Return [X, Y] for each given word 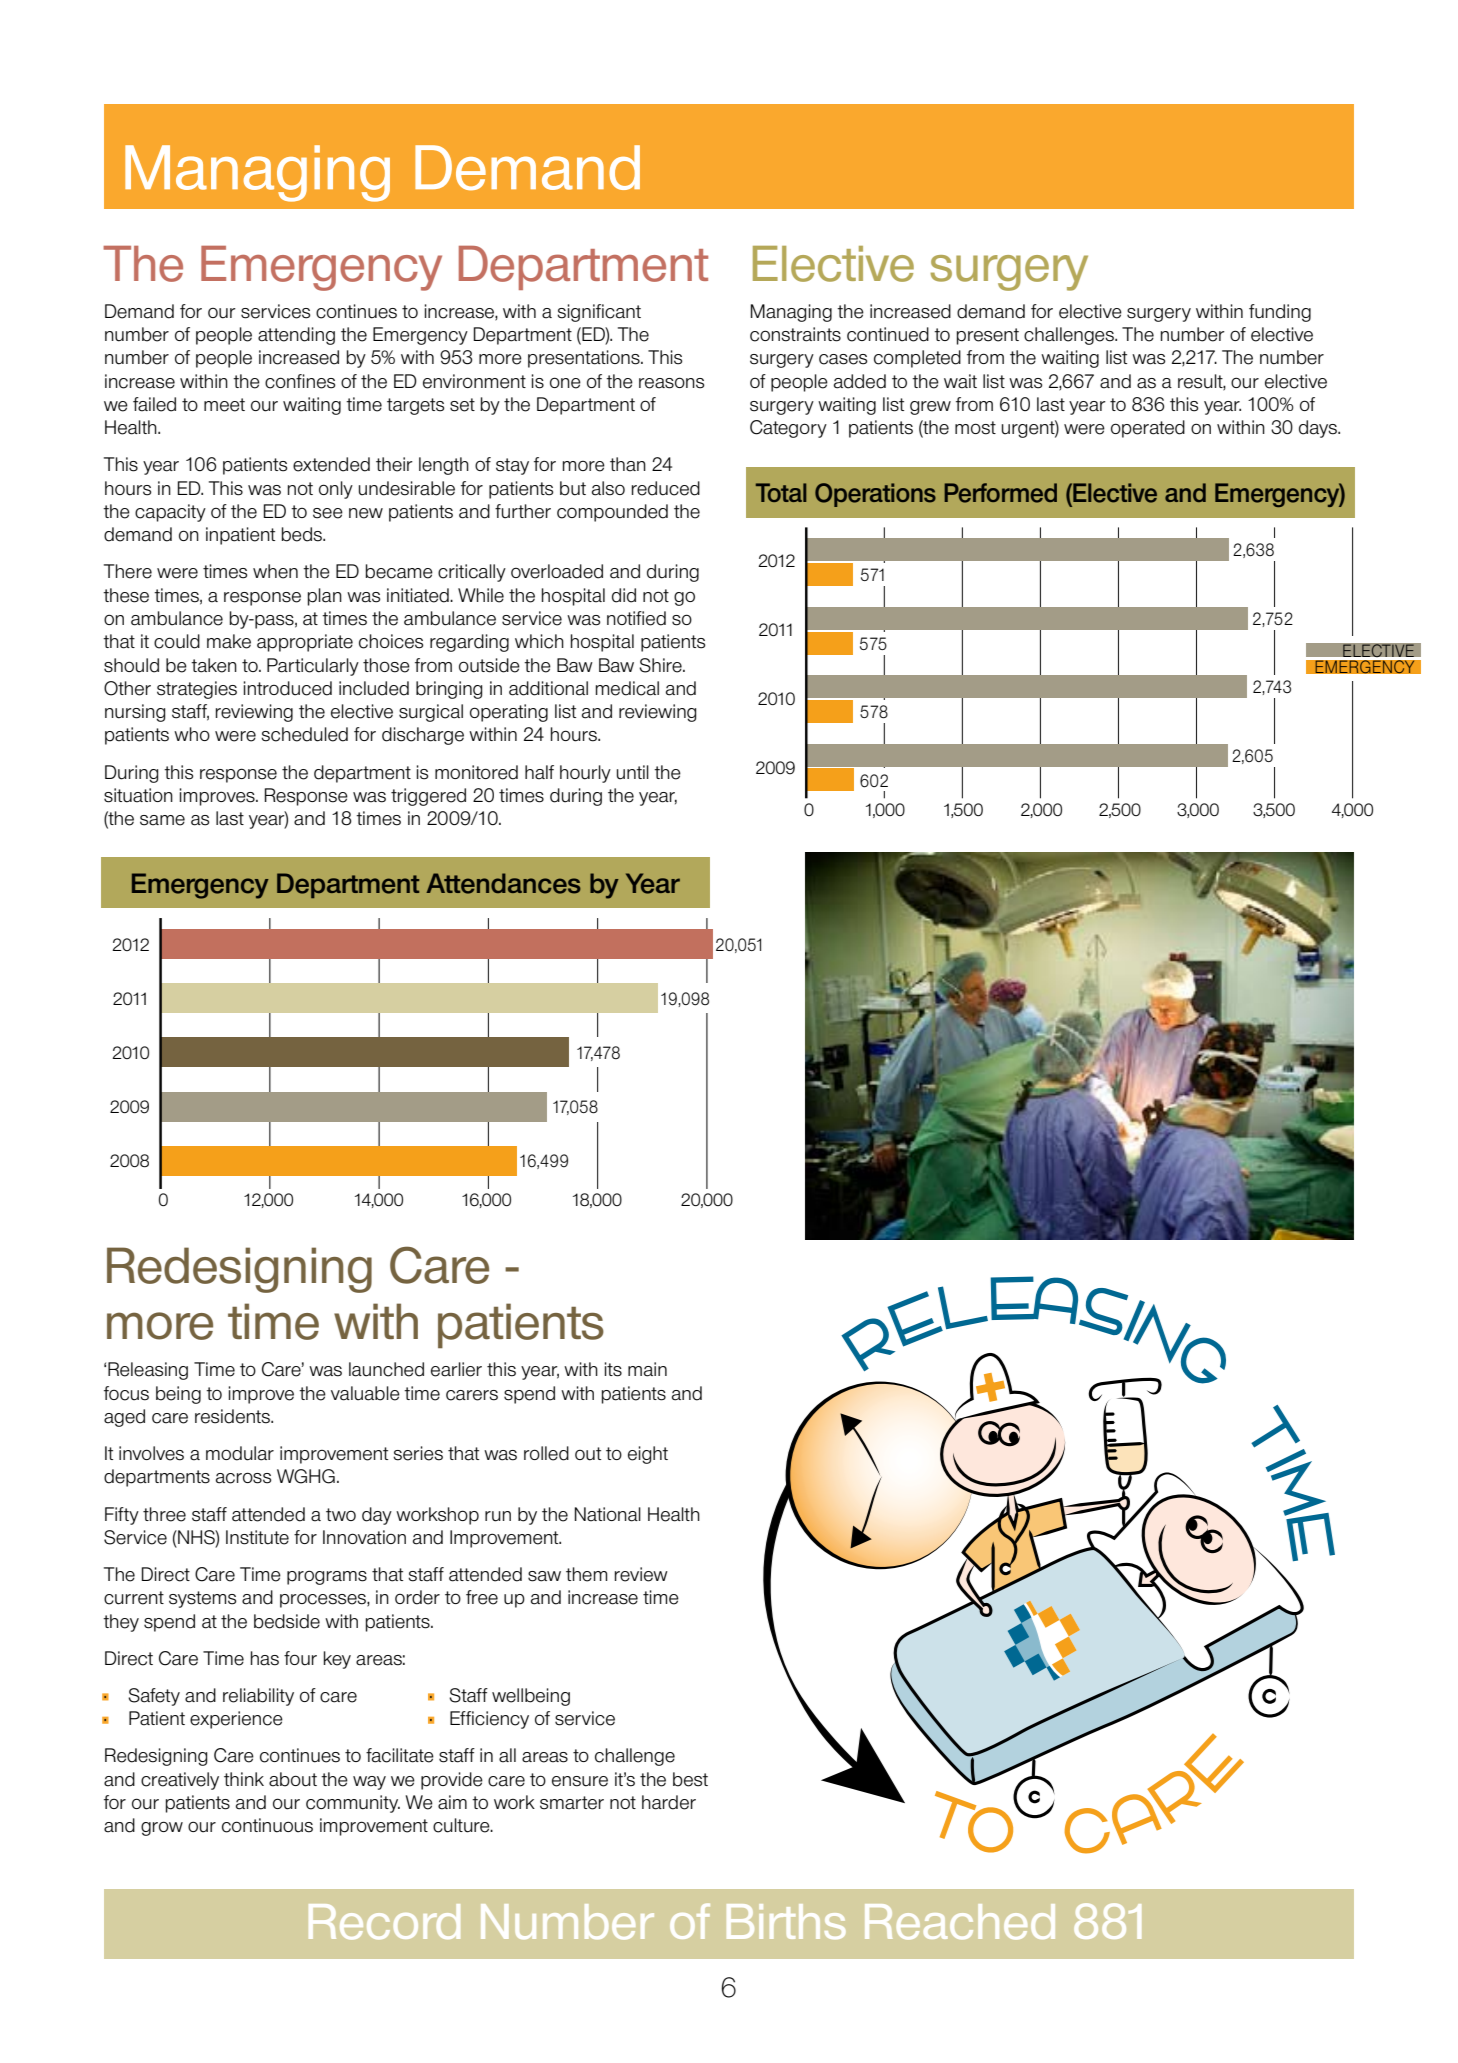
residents [233, 1416]
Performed [1000, 493]
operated [1148, 429]
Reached [960, 1922]
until [633, 772]
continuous [267, 1825]
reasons [672, 383]
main [647, 1369]
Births [786, 1921]
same [162, 820]
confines [300, 381]
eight [648, 1455]
